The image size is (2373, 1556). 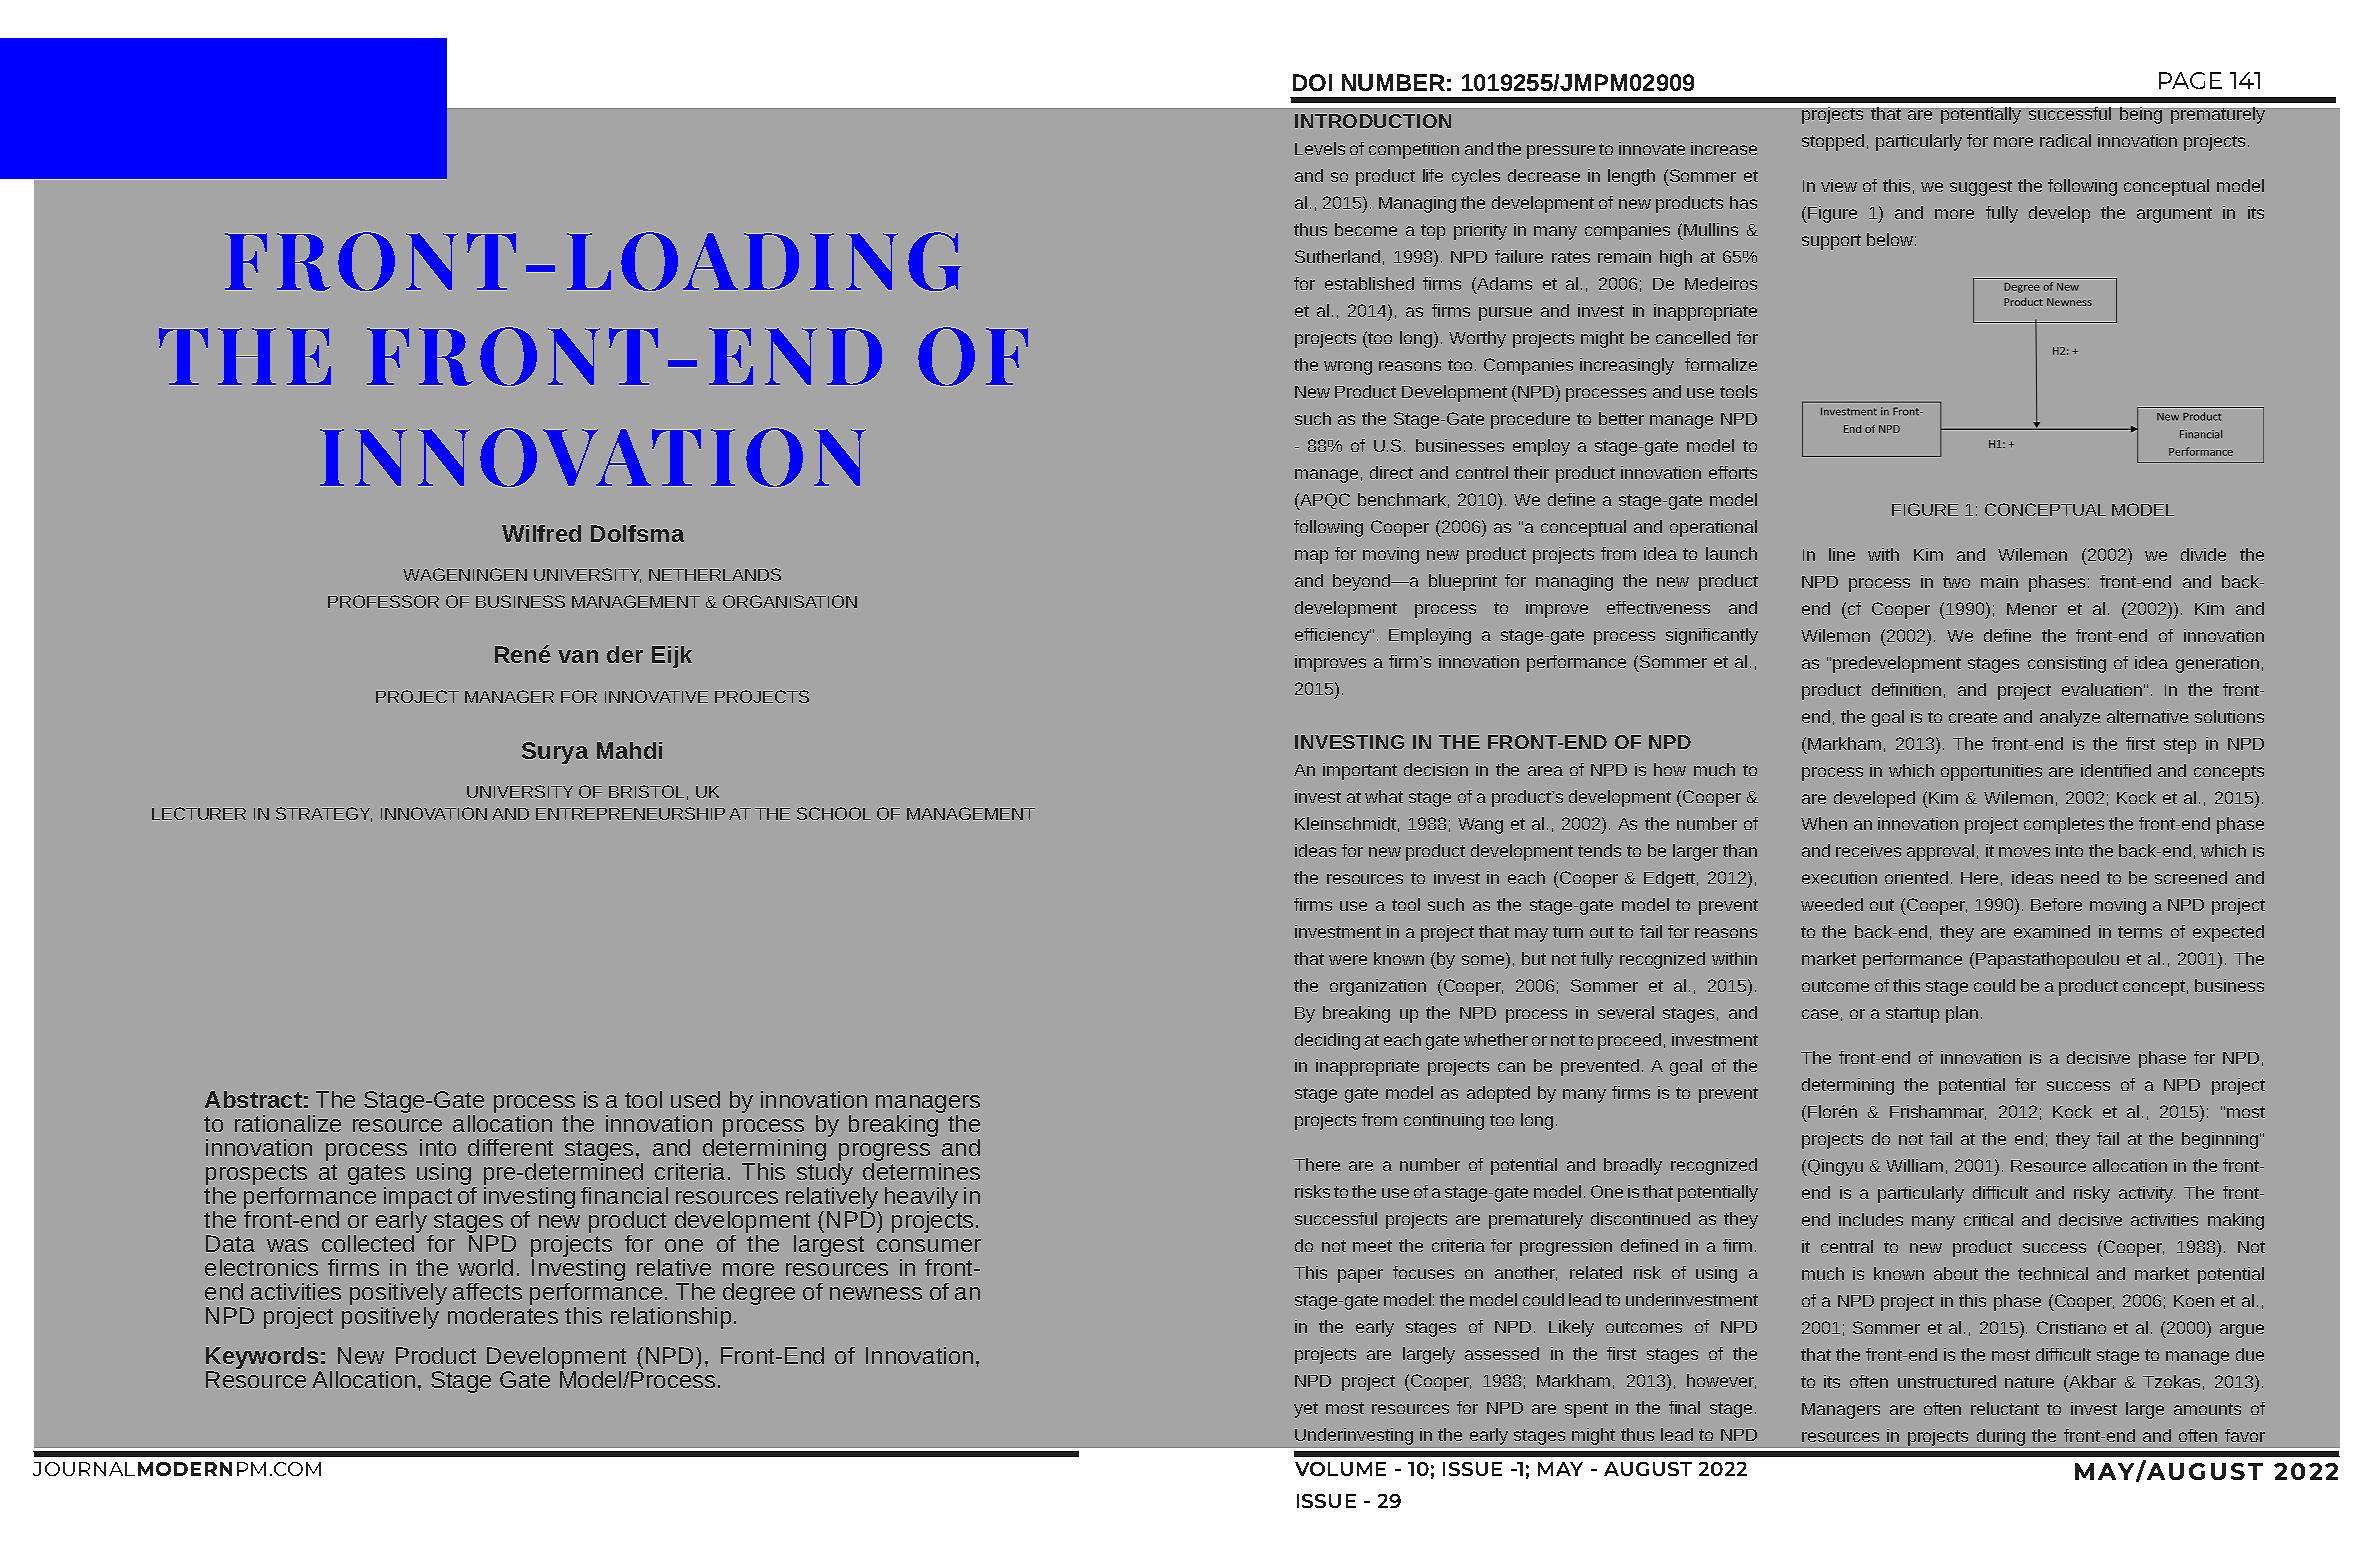 What do you see at coordinates (1306, 1410) in the screenshot?
I see `yet` at bounding box center [1306, 1410].
